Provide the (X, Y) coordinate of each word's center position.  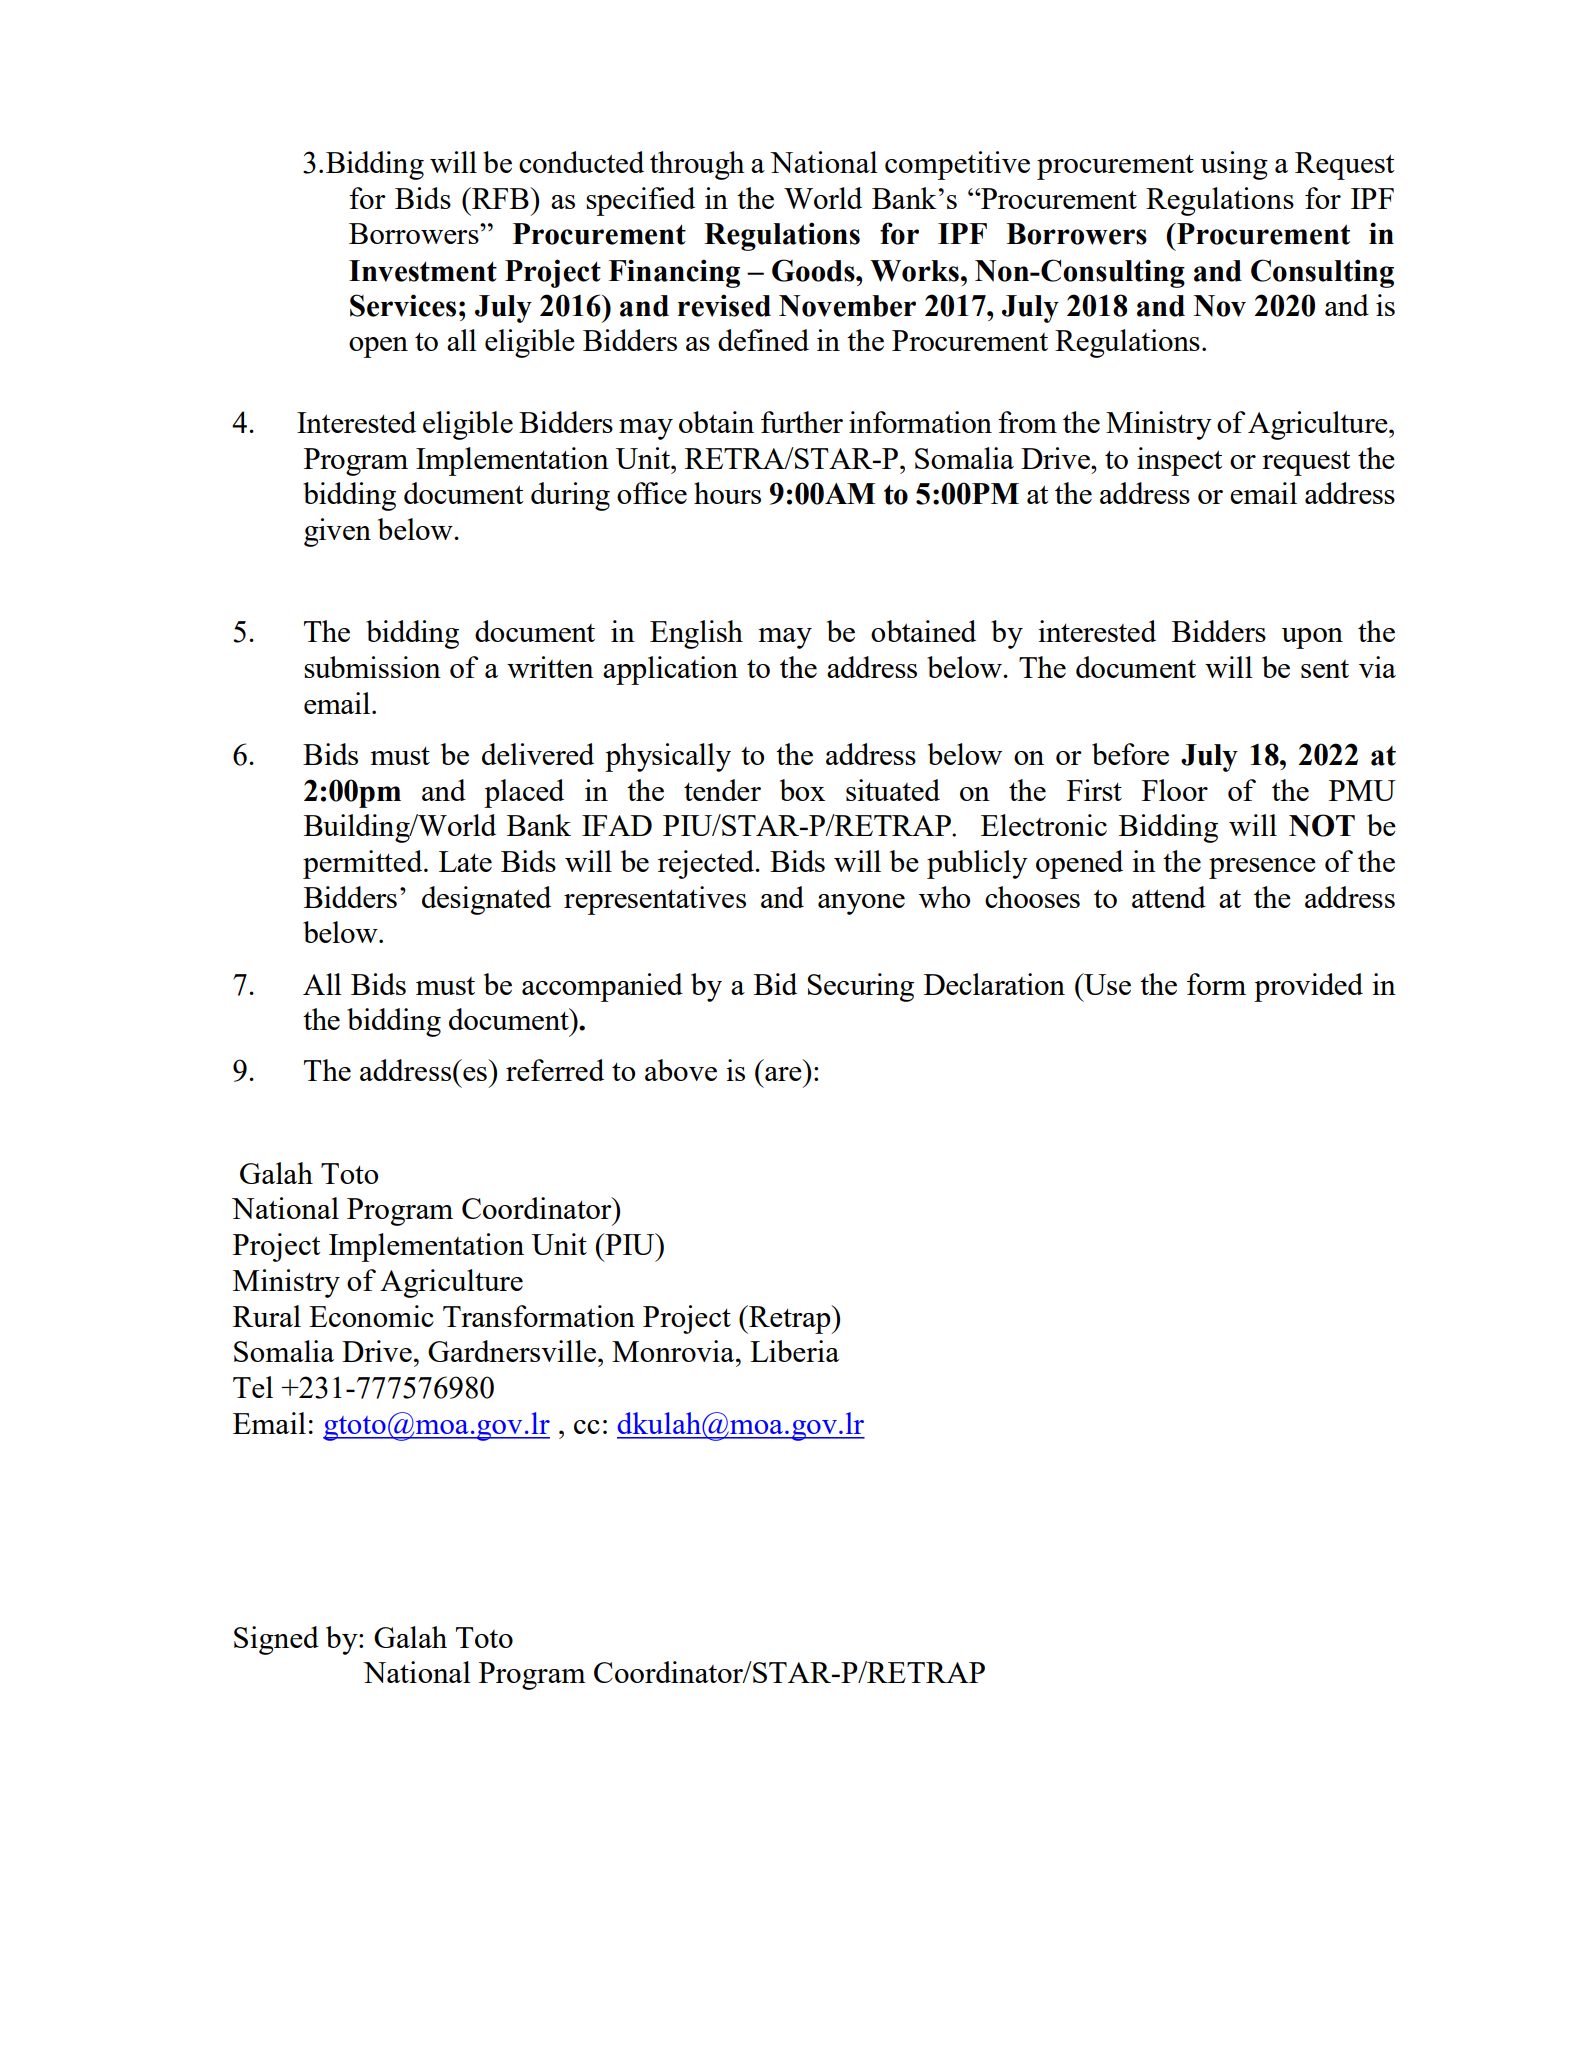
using (1234, 165)
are (783, 1074)
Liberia (794, 1351)
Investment (423, 271)
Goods (814, 270)
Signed (276, 1640)
